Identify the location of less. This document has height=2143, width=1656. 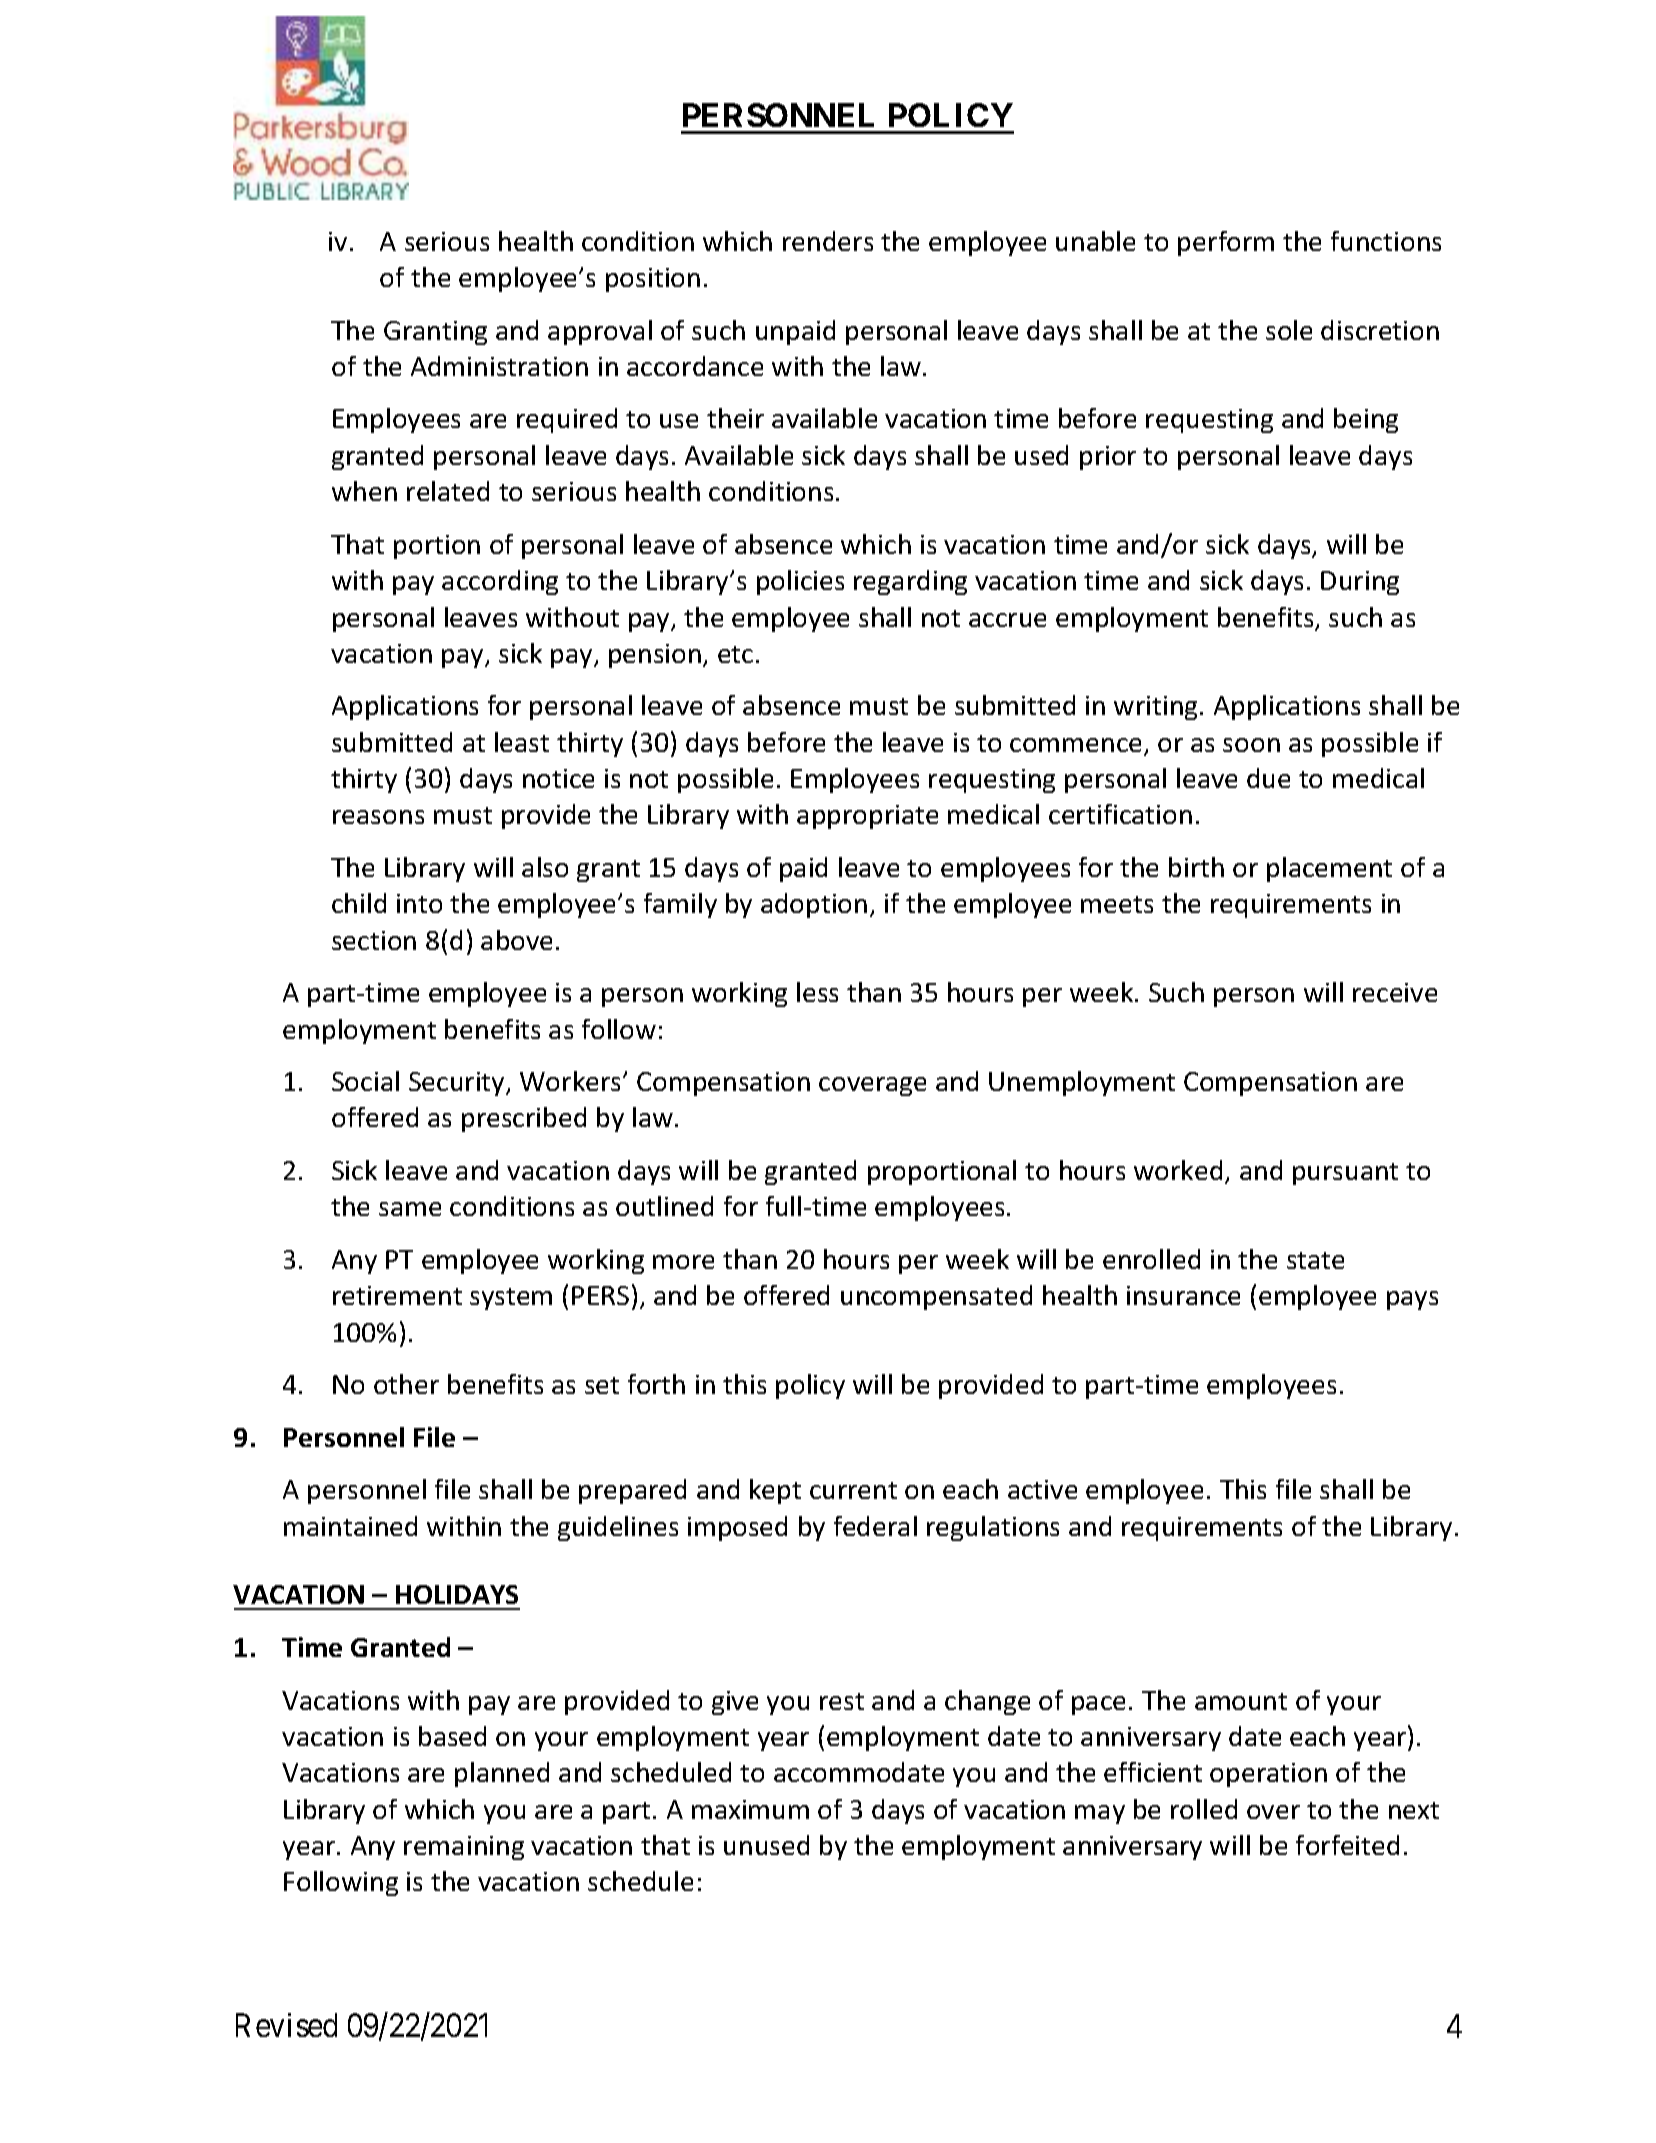
(817, 992).
